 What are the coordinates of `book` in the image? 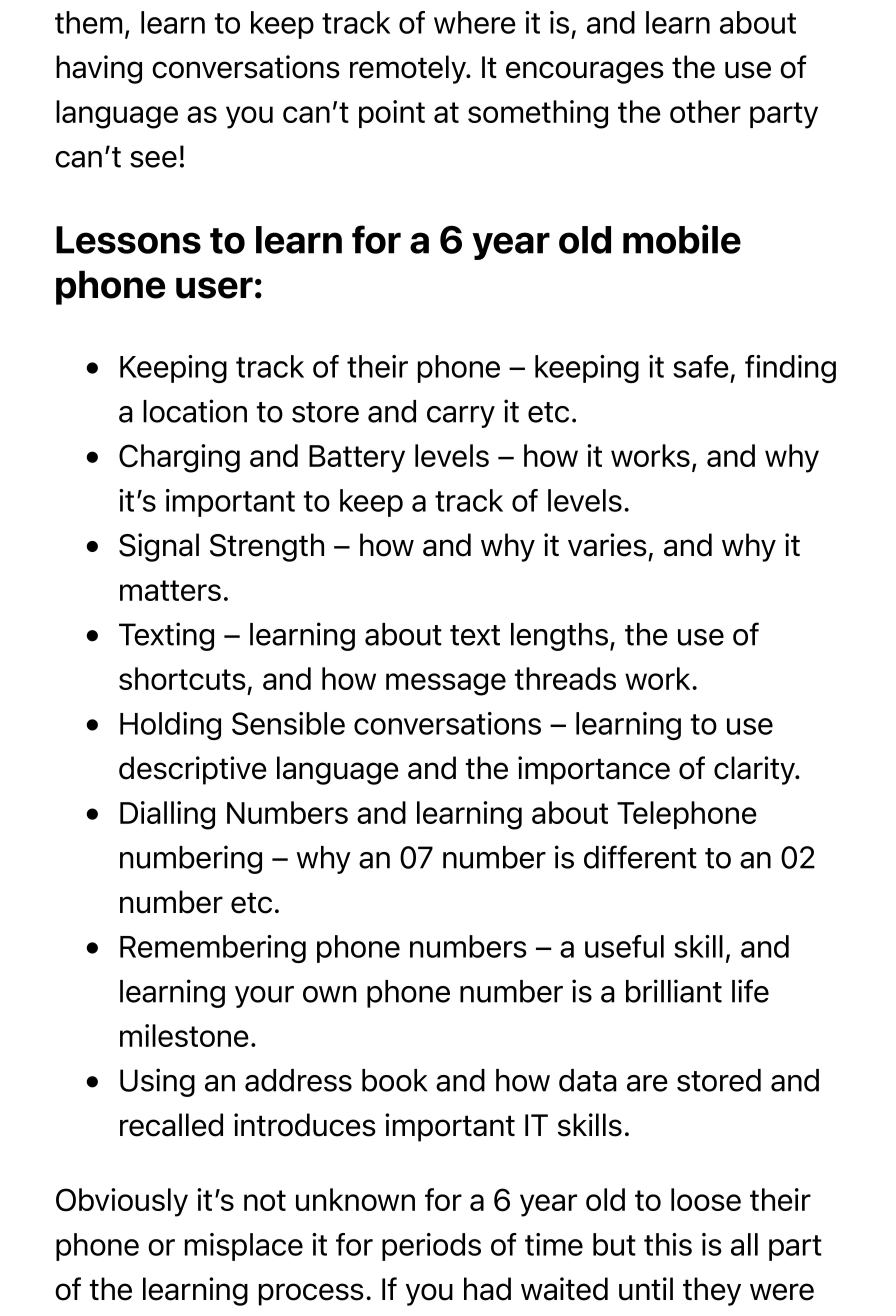 It's located at (395, 1080).
